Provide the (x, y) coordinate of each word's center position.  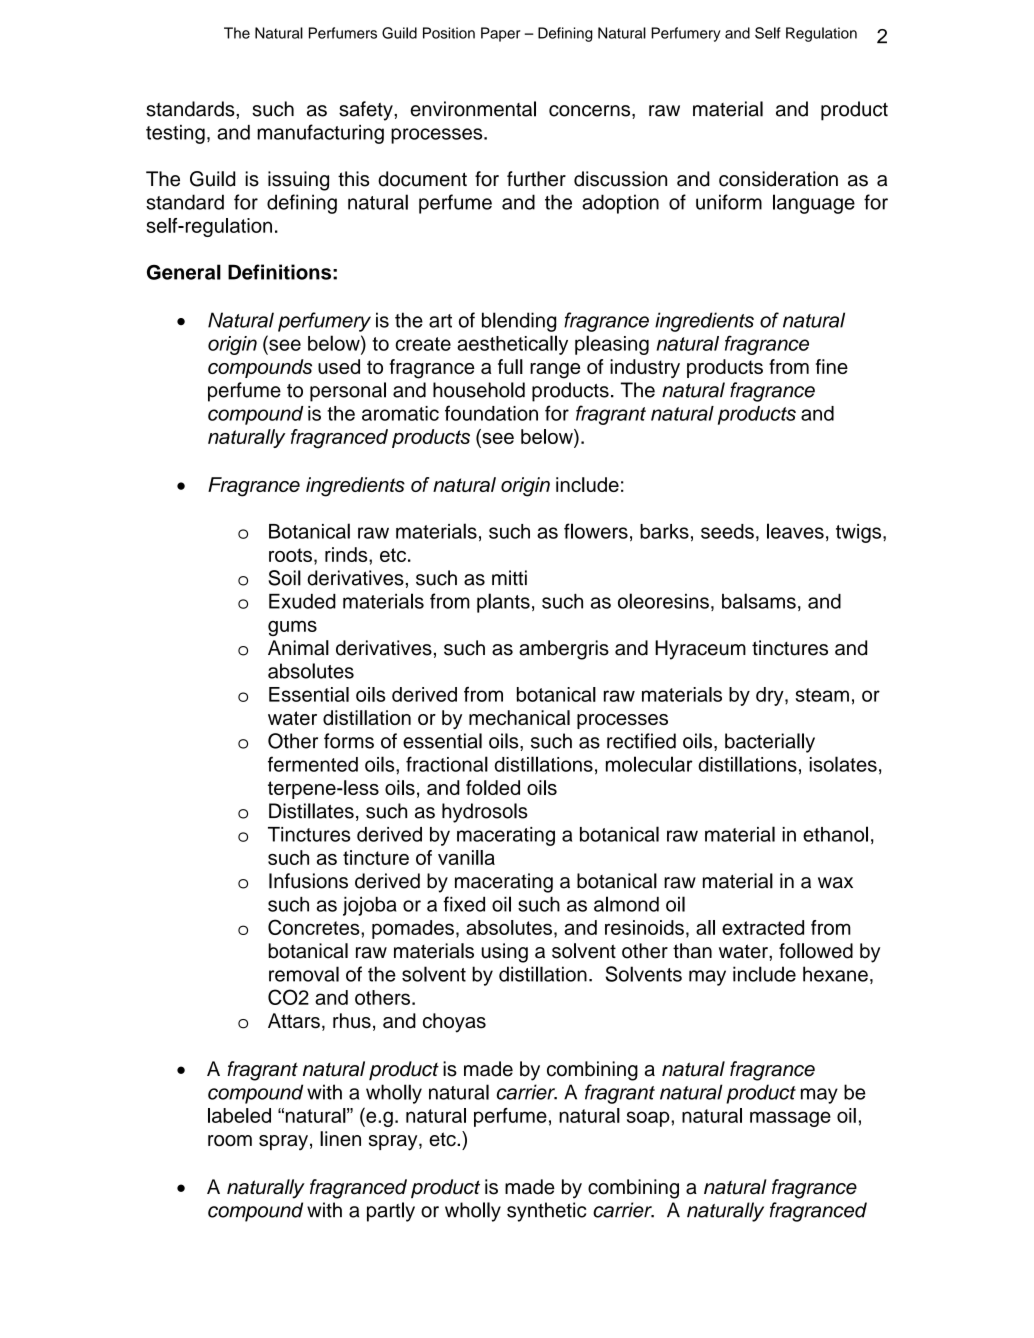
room (230, 1141)
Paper (501, 34)
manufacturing (320, 134)
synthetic (546, 1212)
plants (503, 603)
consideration (778, 179)
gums (292, 628)
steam (822, 695)
